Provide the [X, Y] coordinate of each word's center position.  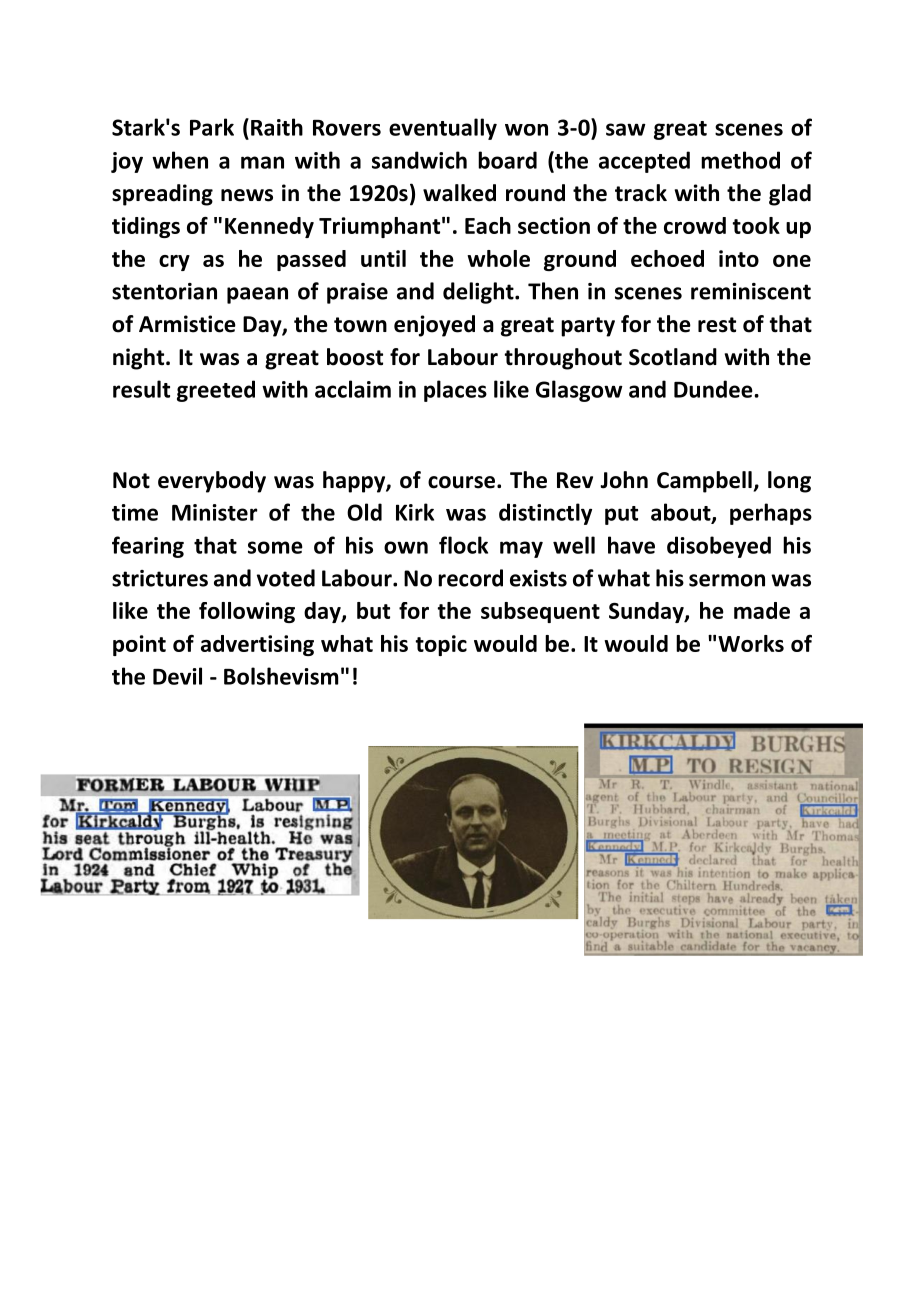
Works [751, 643]
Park [212, 127]
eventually [443, 129]
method [740, 160]
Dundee [714, 389]
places [455, 391]
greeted [216, 391]
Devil [177, 676]
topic [441, 645]
